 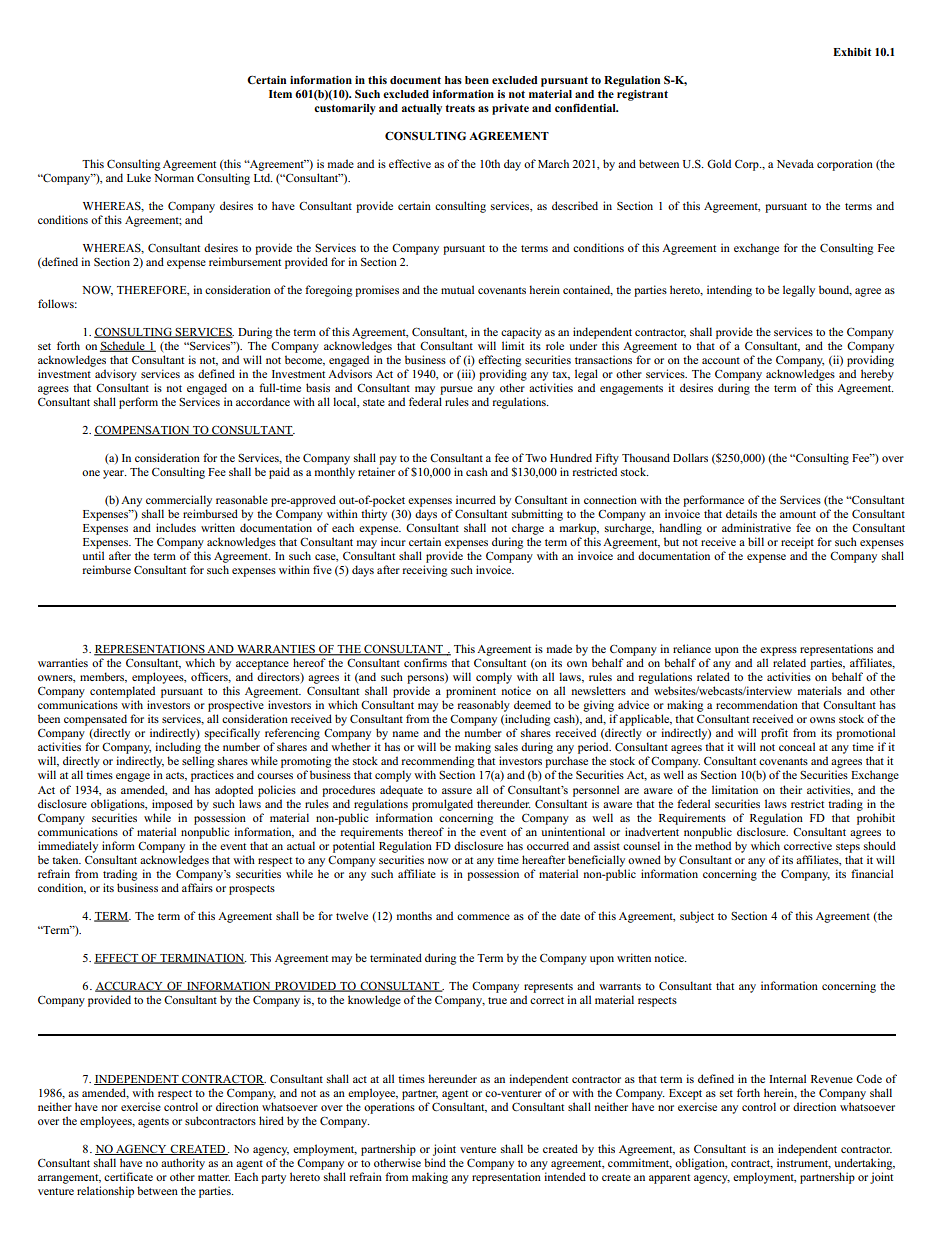 What do you see at coordinates (143, 430) in the screenshot?
I see `COMPENSATION` at bounding box center [143, 430].
